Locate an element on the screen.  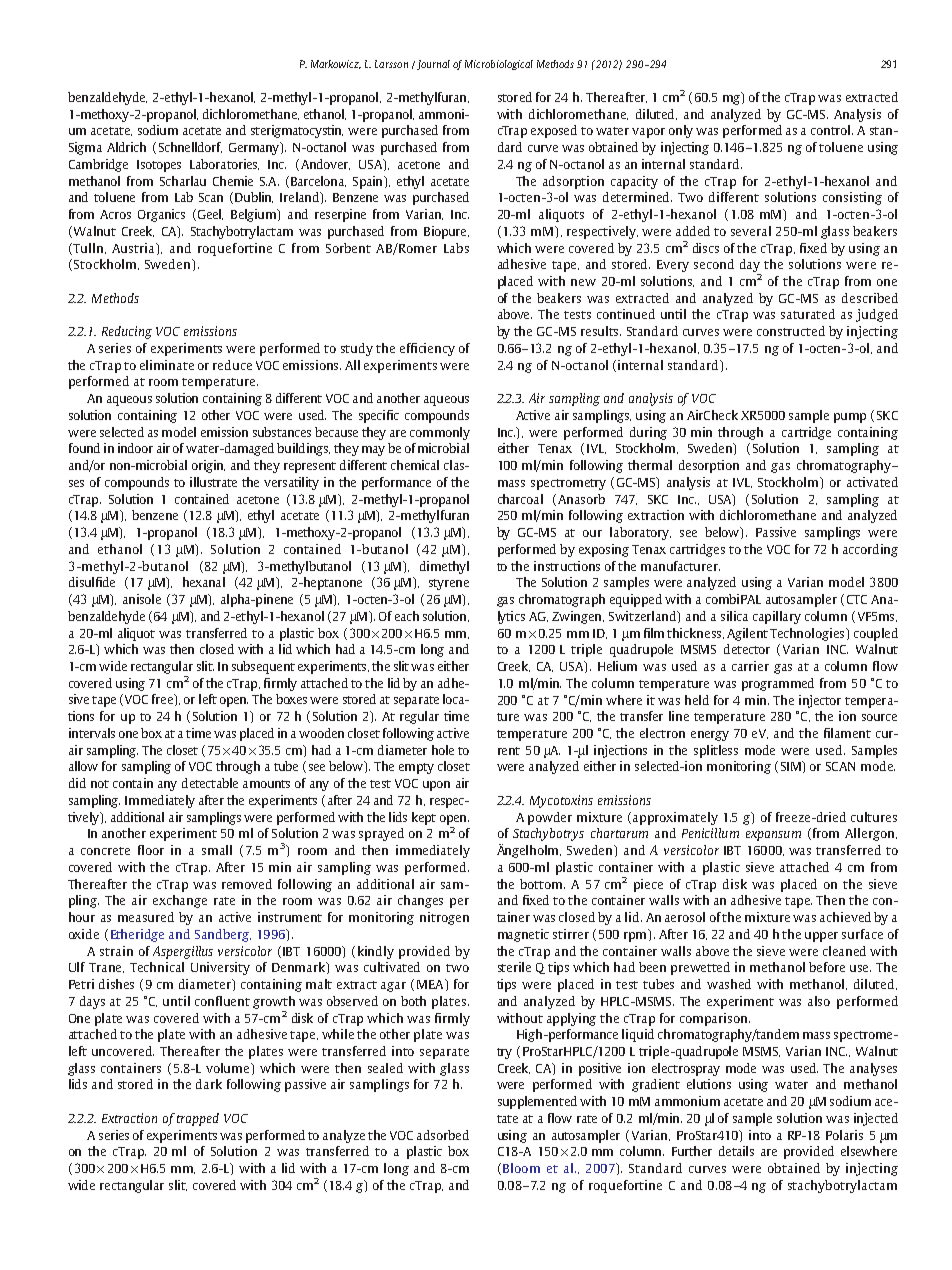
pump is located at coordinates (850, 418).
